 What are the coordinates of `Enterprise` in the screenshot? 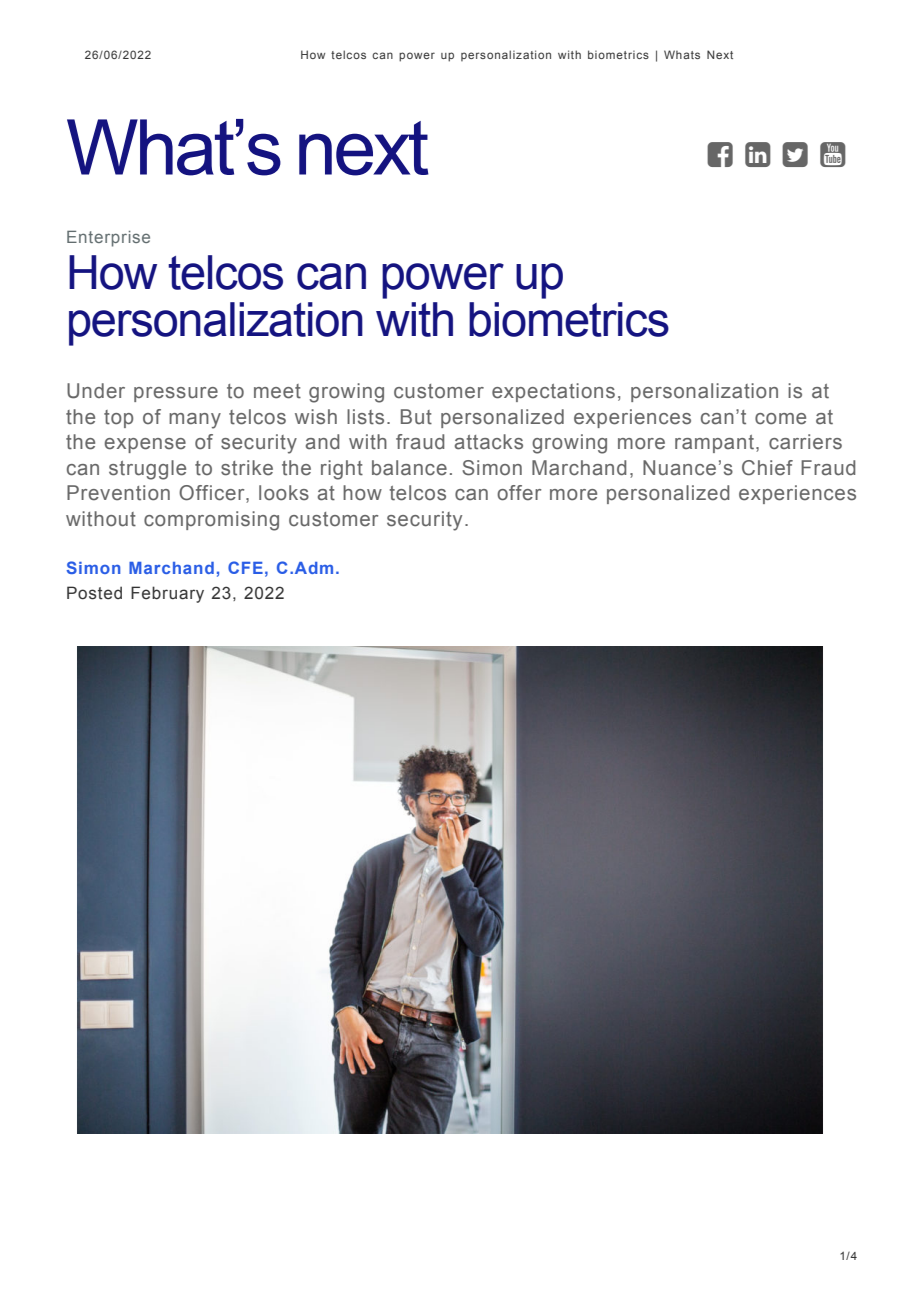 It's located at (108, 239).
